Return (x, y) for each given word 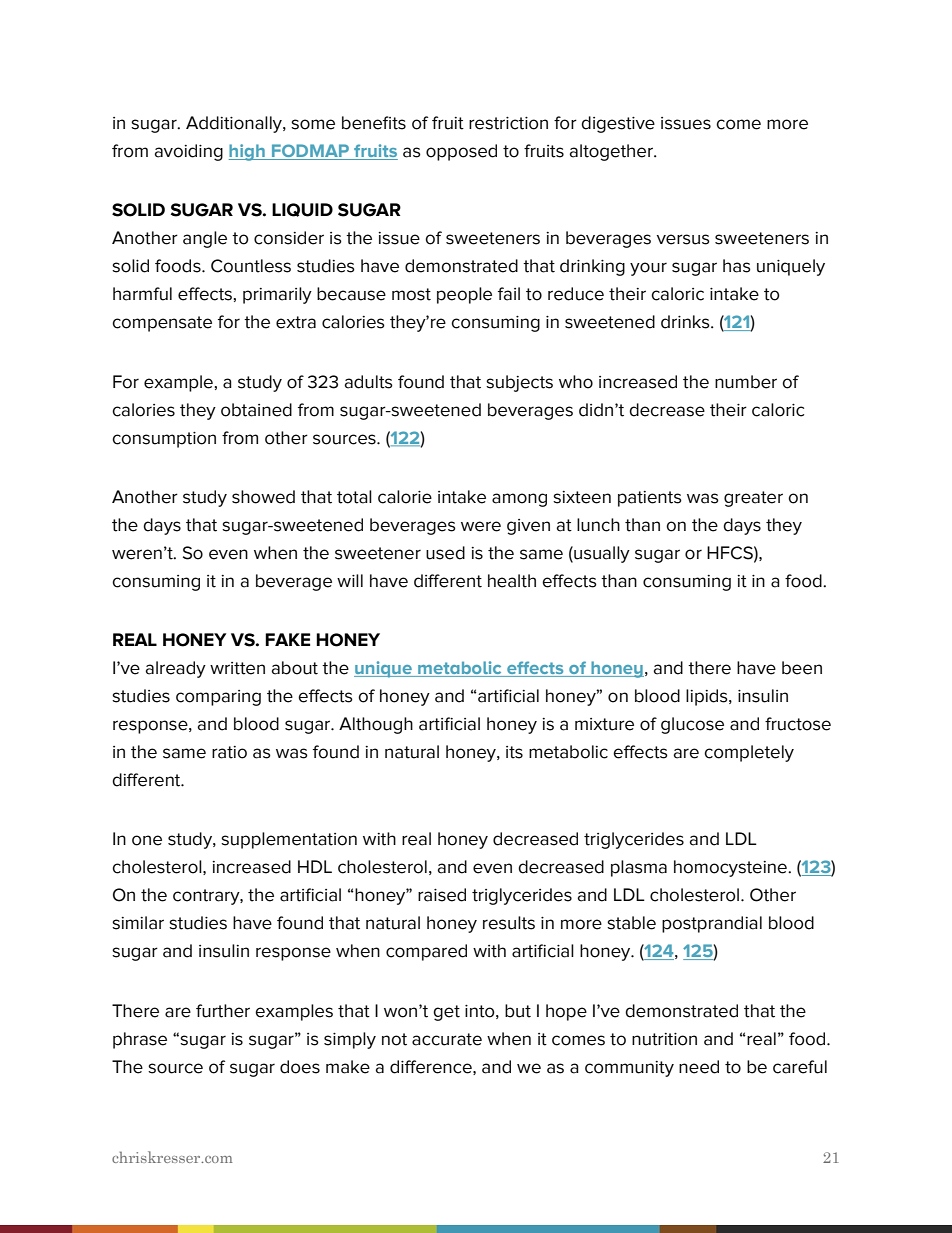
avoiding (188, 152)
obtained (256, 410)
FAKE (287, 639)
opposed (461, 152)
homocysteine (731, 868)
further (223, 1011)
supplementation (289, 840)
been (802, 668)
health (512, 581)
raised (442, 895)
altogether (612, 152)
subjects (519, 383)
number (746, 382)
